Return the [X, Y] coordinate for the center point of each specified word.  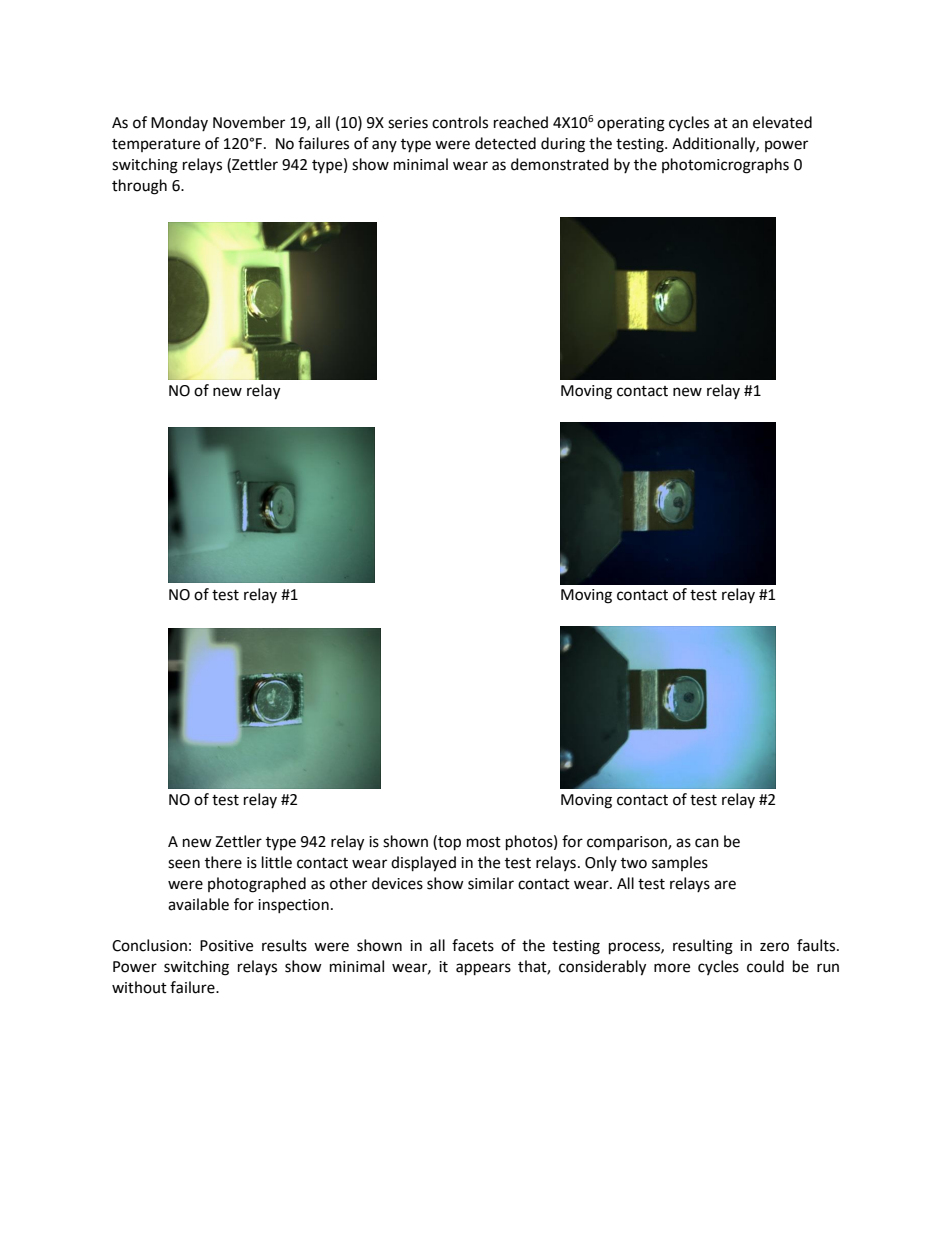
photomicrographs [725, 166]
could [765, 966]
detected [505, 143]
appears [483, 969]
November [249, 122]
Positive [226, 946]
